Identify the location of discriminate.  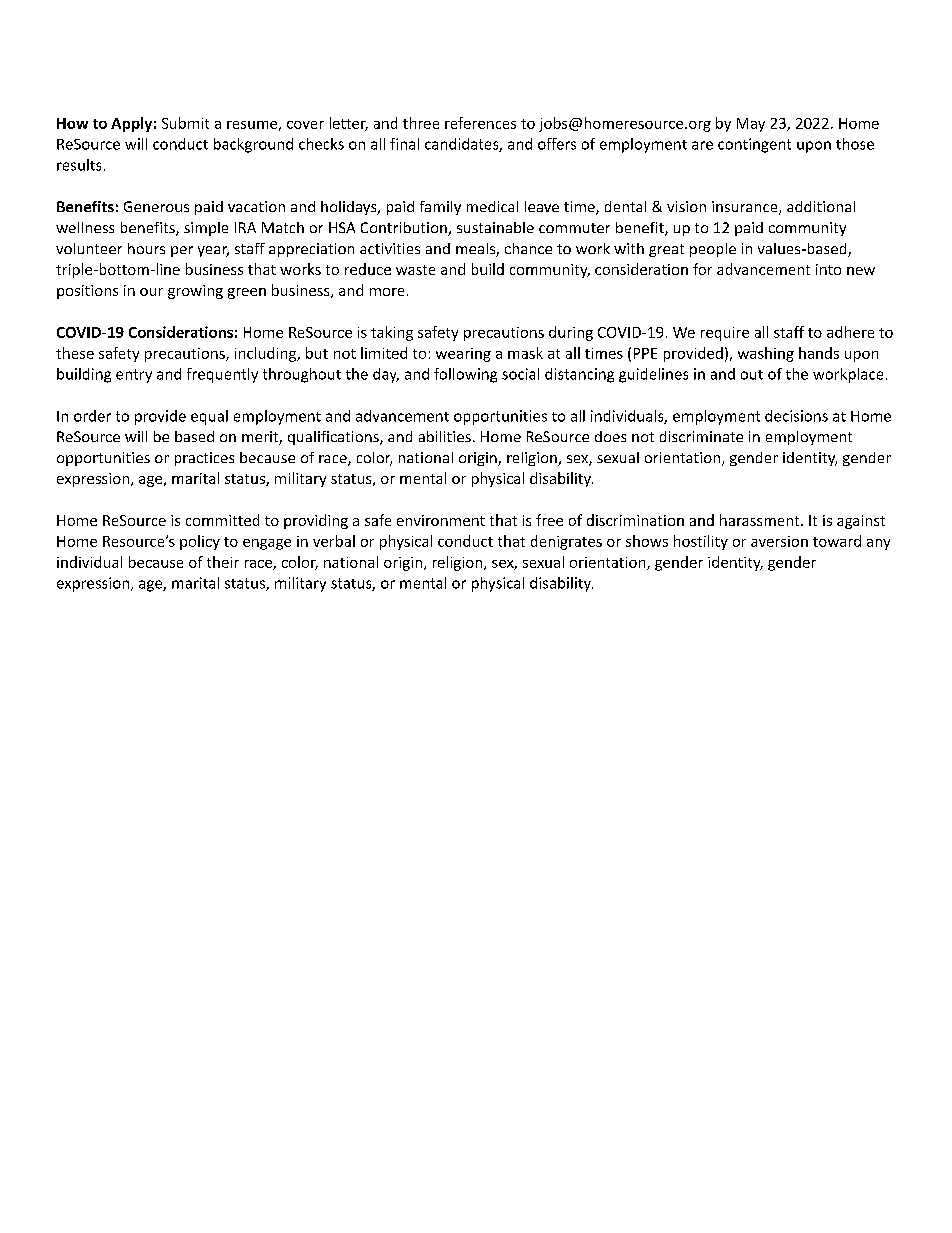
(701, 436).
